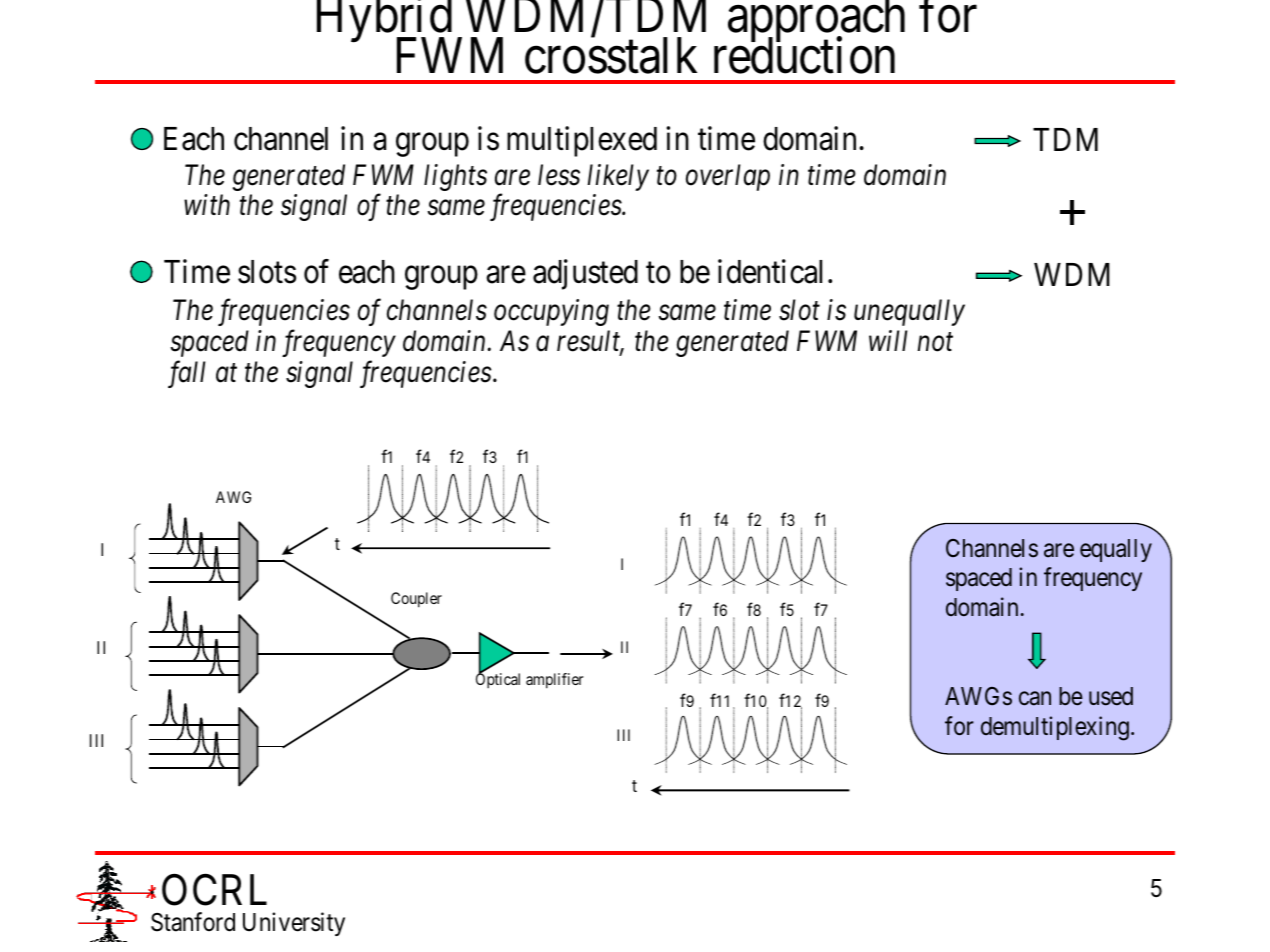  Describe the element at coordinates (1055, 728) in the screenshot. I see `demultiplexing` at that location.
